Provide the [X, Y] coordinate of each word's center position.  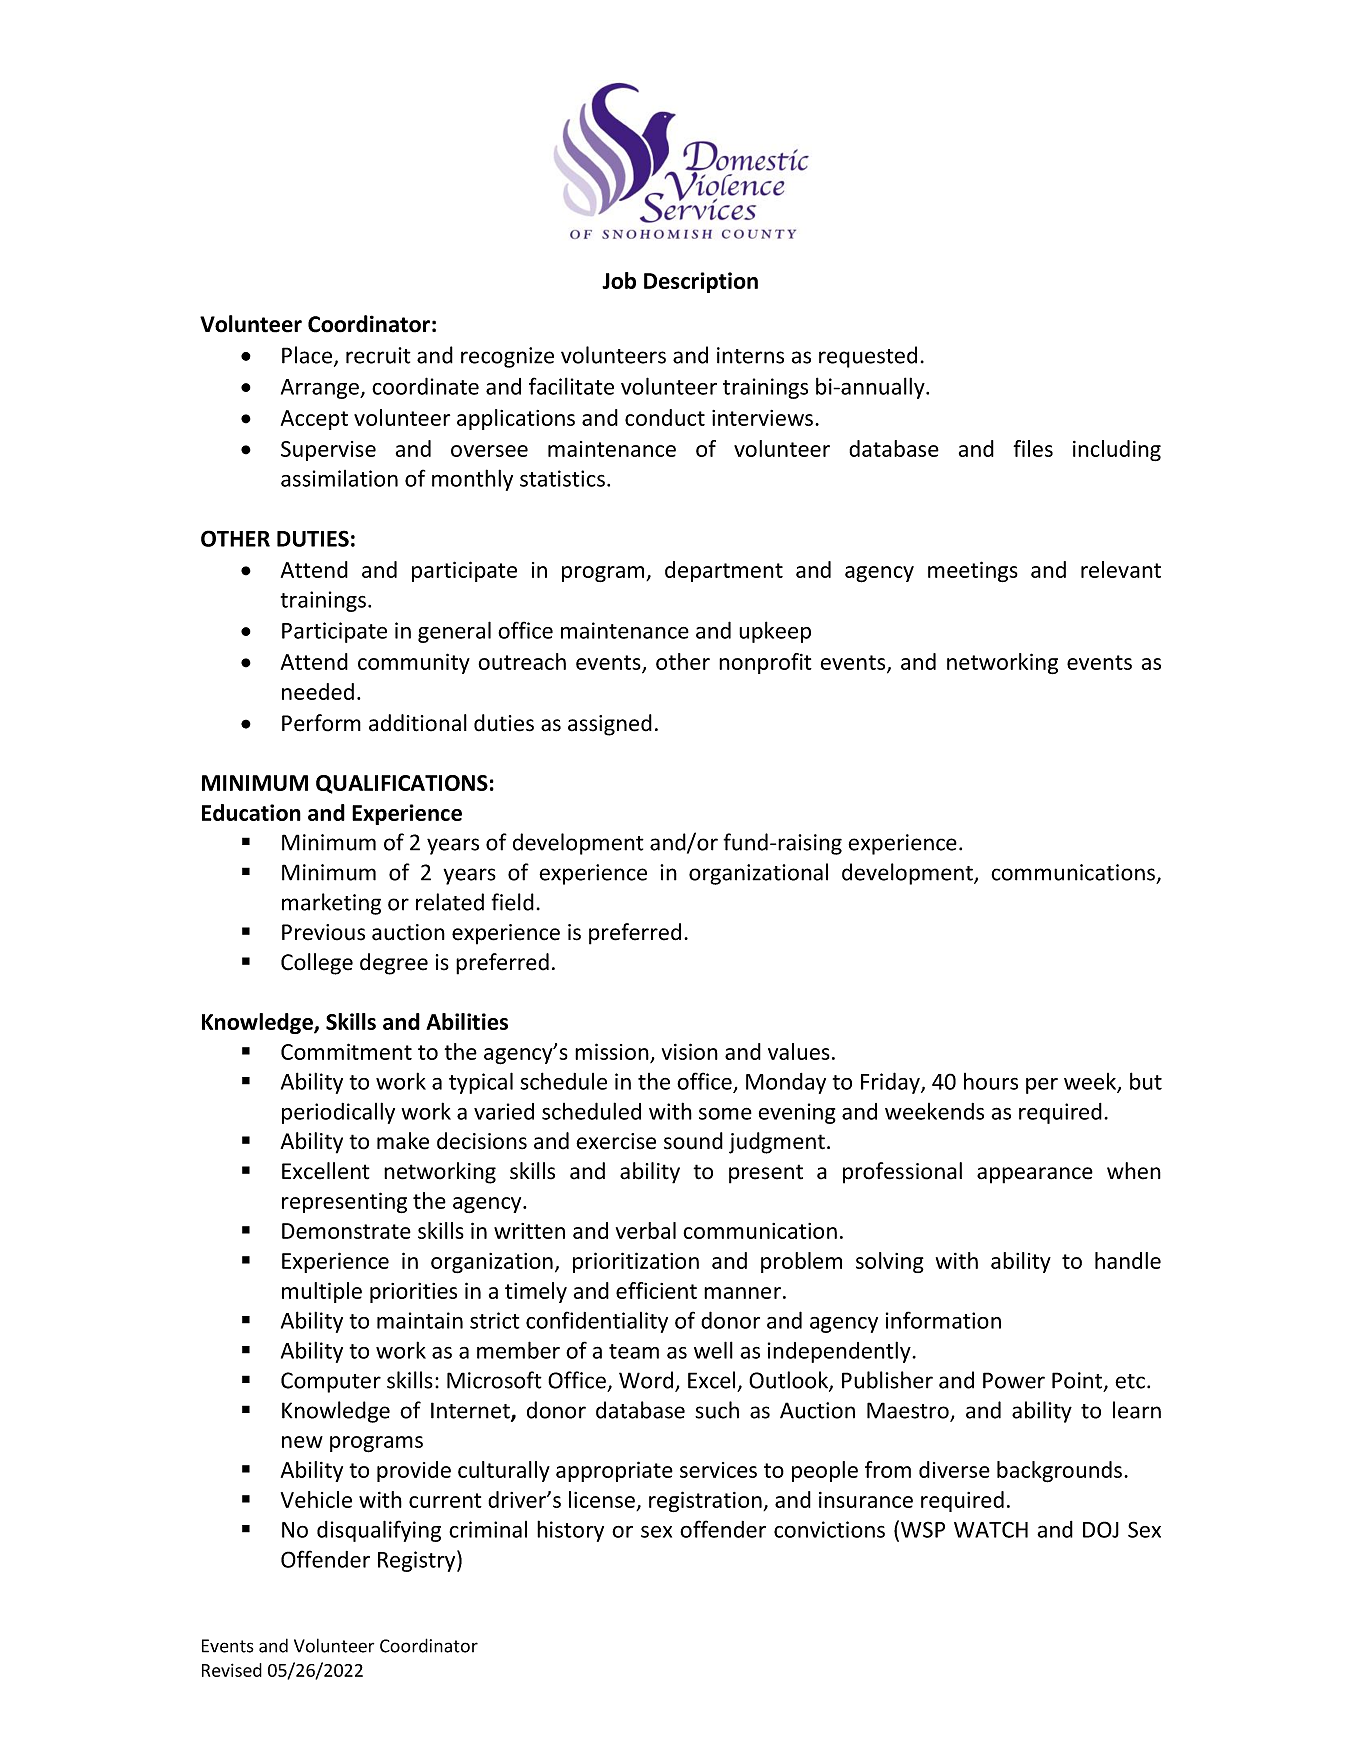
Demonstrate [346, 1231]
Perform [321, 723]
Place [308, 356]
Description [701, 282]
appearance [1035, 1175]
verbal [646, 1230]
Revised [232, 1670]
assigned [610, 725]
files [1033, 448]
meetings [973, 571]
